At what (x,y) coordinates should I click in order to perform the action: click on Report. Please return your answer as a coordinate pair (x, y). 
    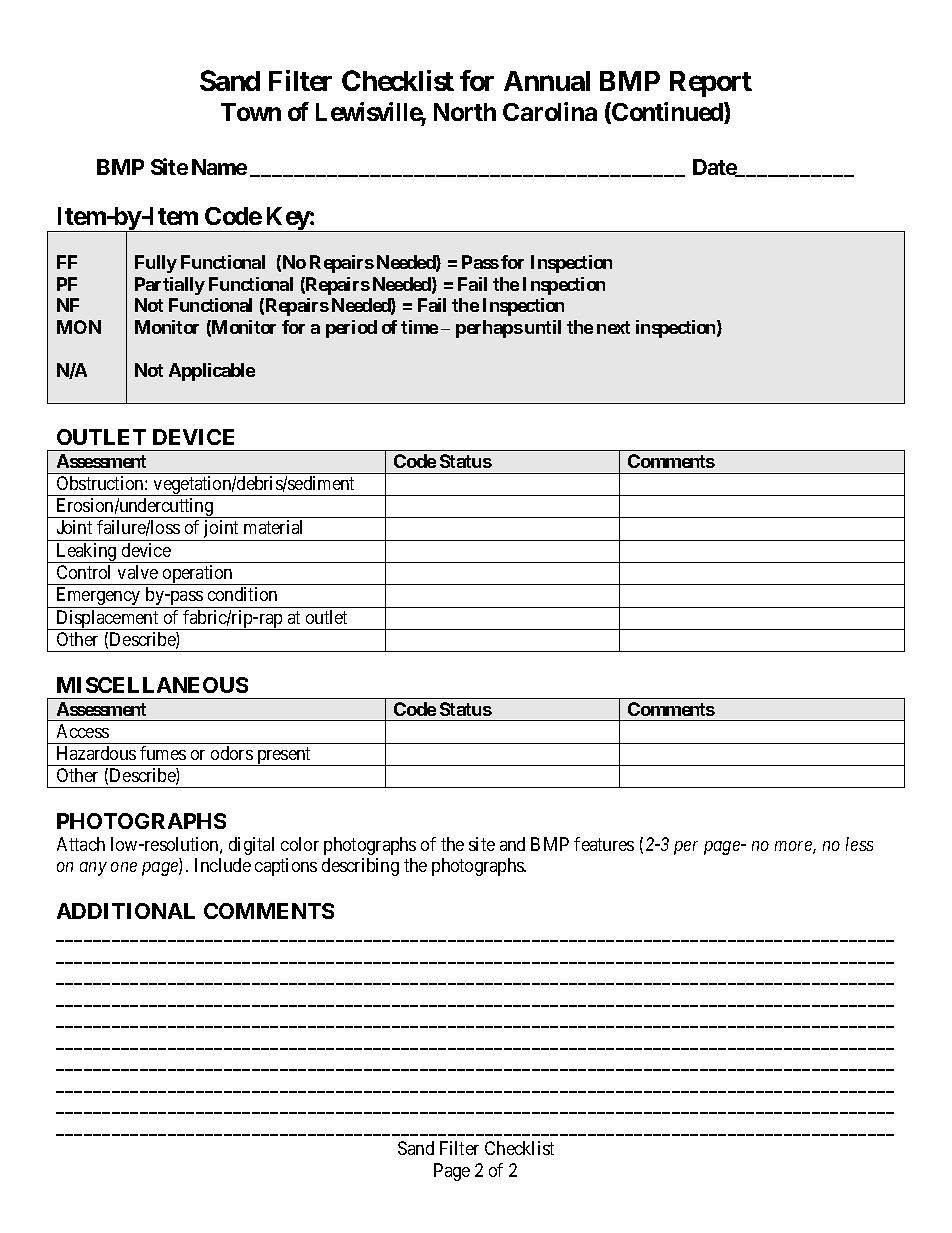
    Looking at the image, I should click on (711, 84).
